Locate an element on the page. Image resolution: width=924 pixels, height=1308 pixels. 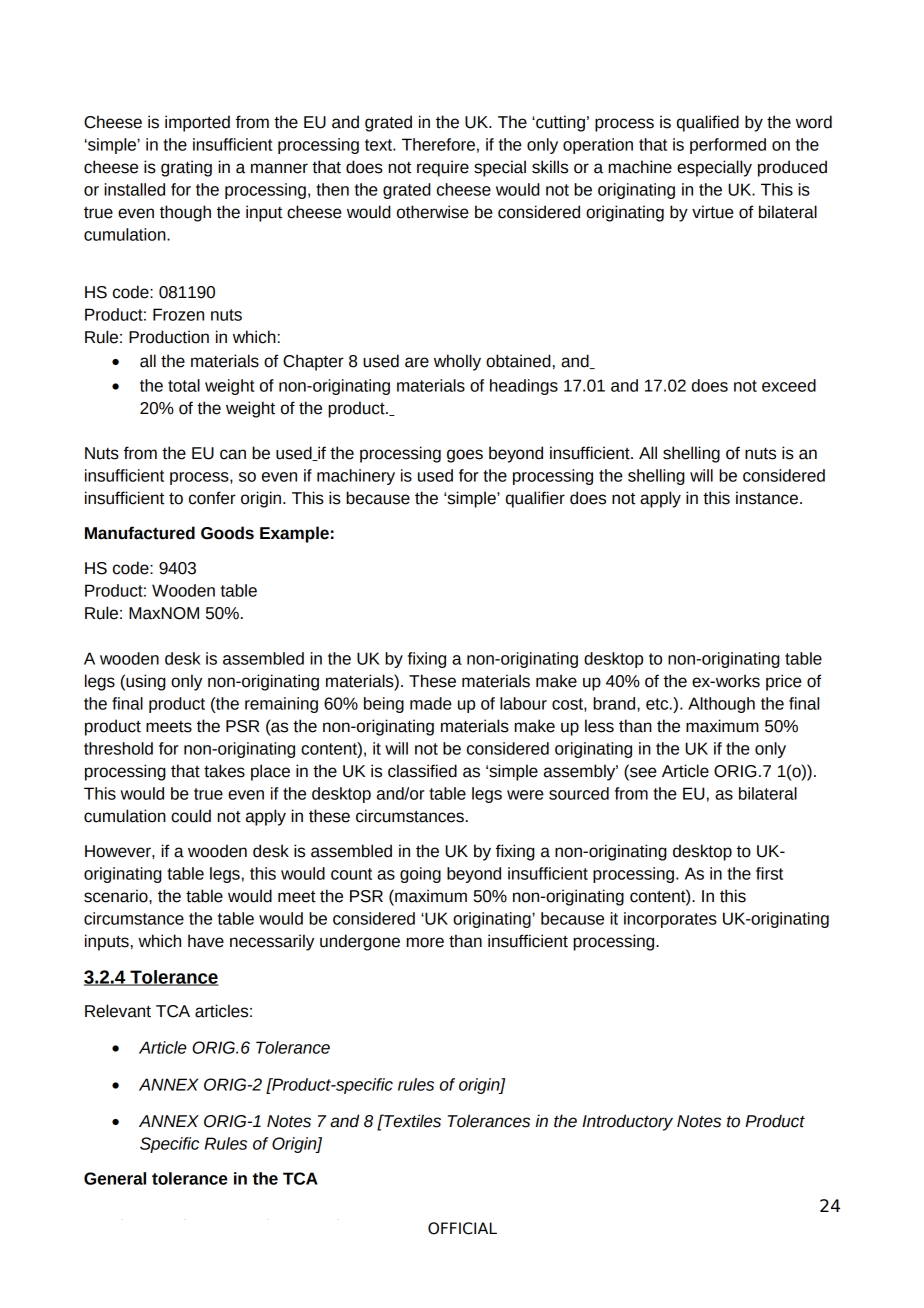
made is located at coordinates (431, 703).
